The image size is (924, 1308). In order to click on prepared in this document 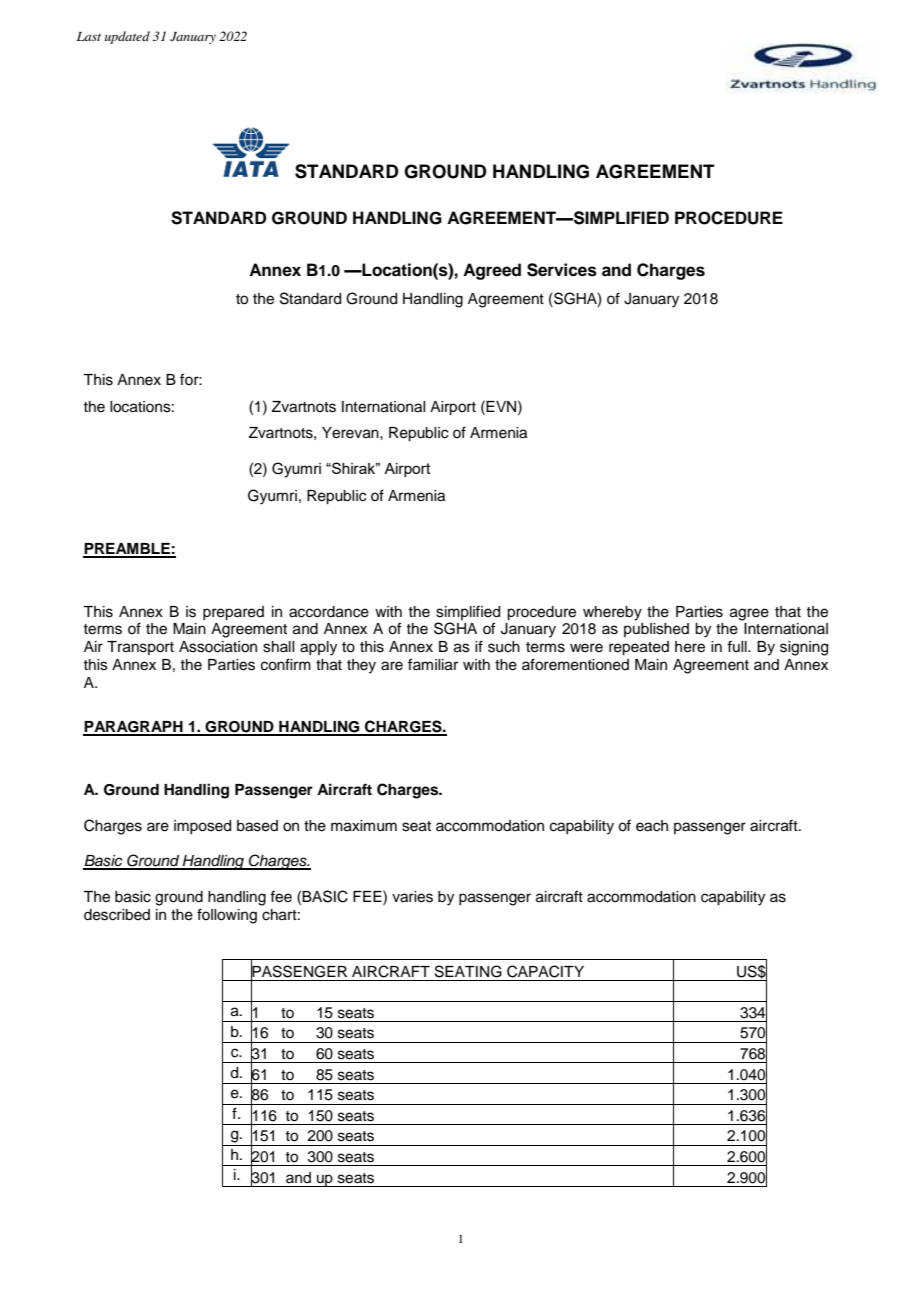, I will do `click(233, 613)`.
